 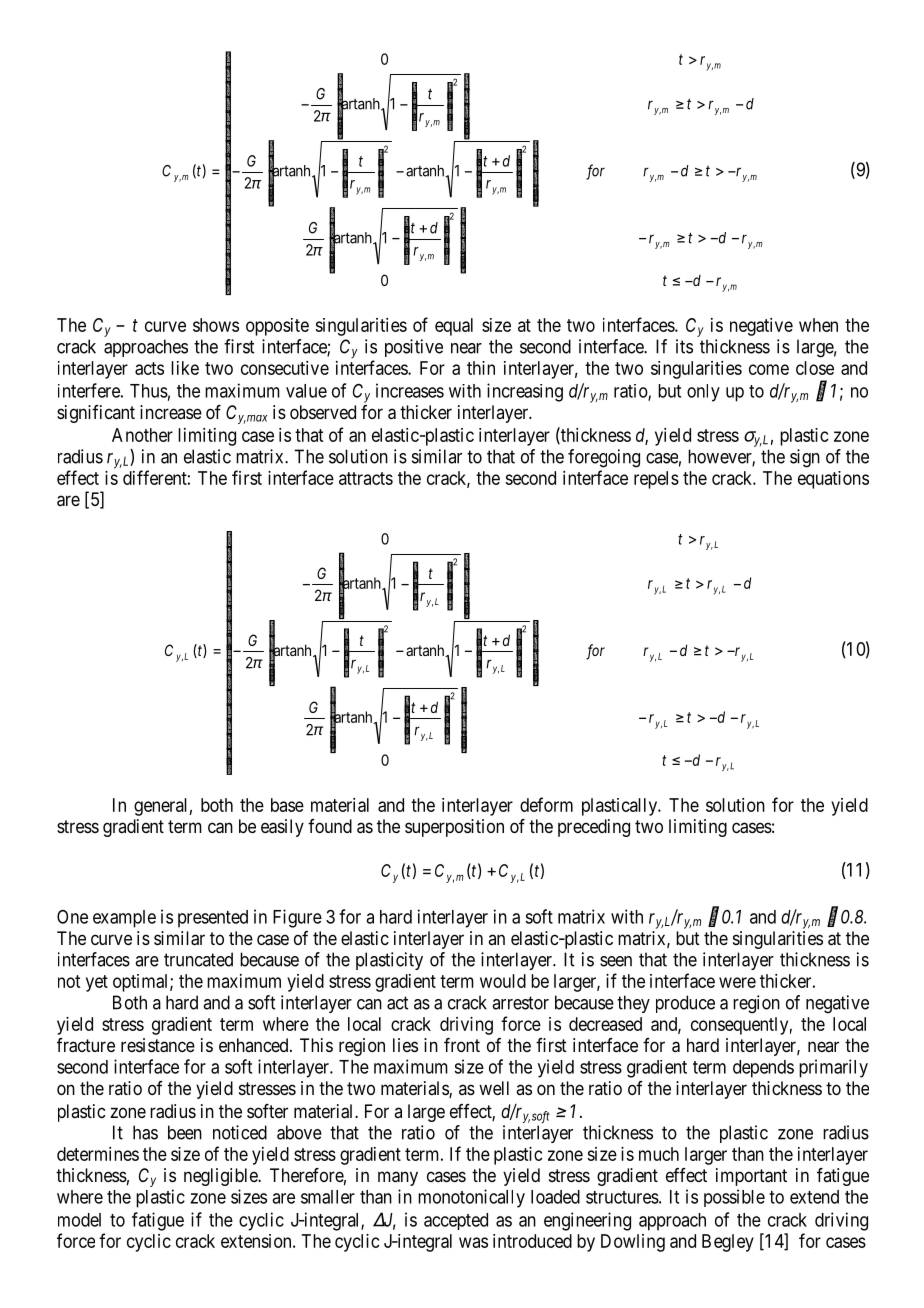 I want to click on repels, so click(x=656, y=480).
